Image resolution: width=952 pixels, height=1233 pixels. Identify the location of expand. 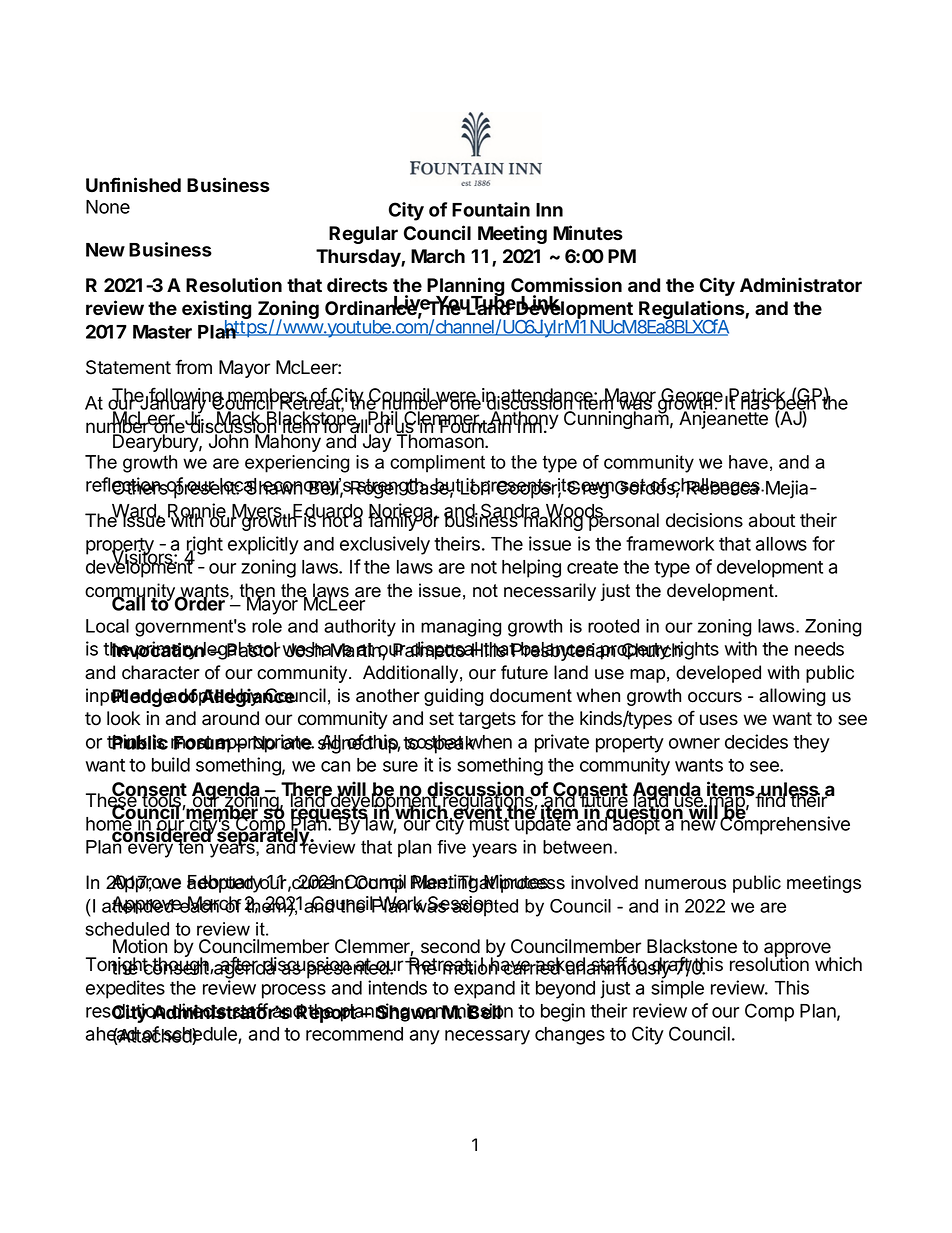
(484, 990).
